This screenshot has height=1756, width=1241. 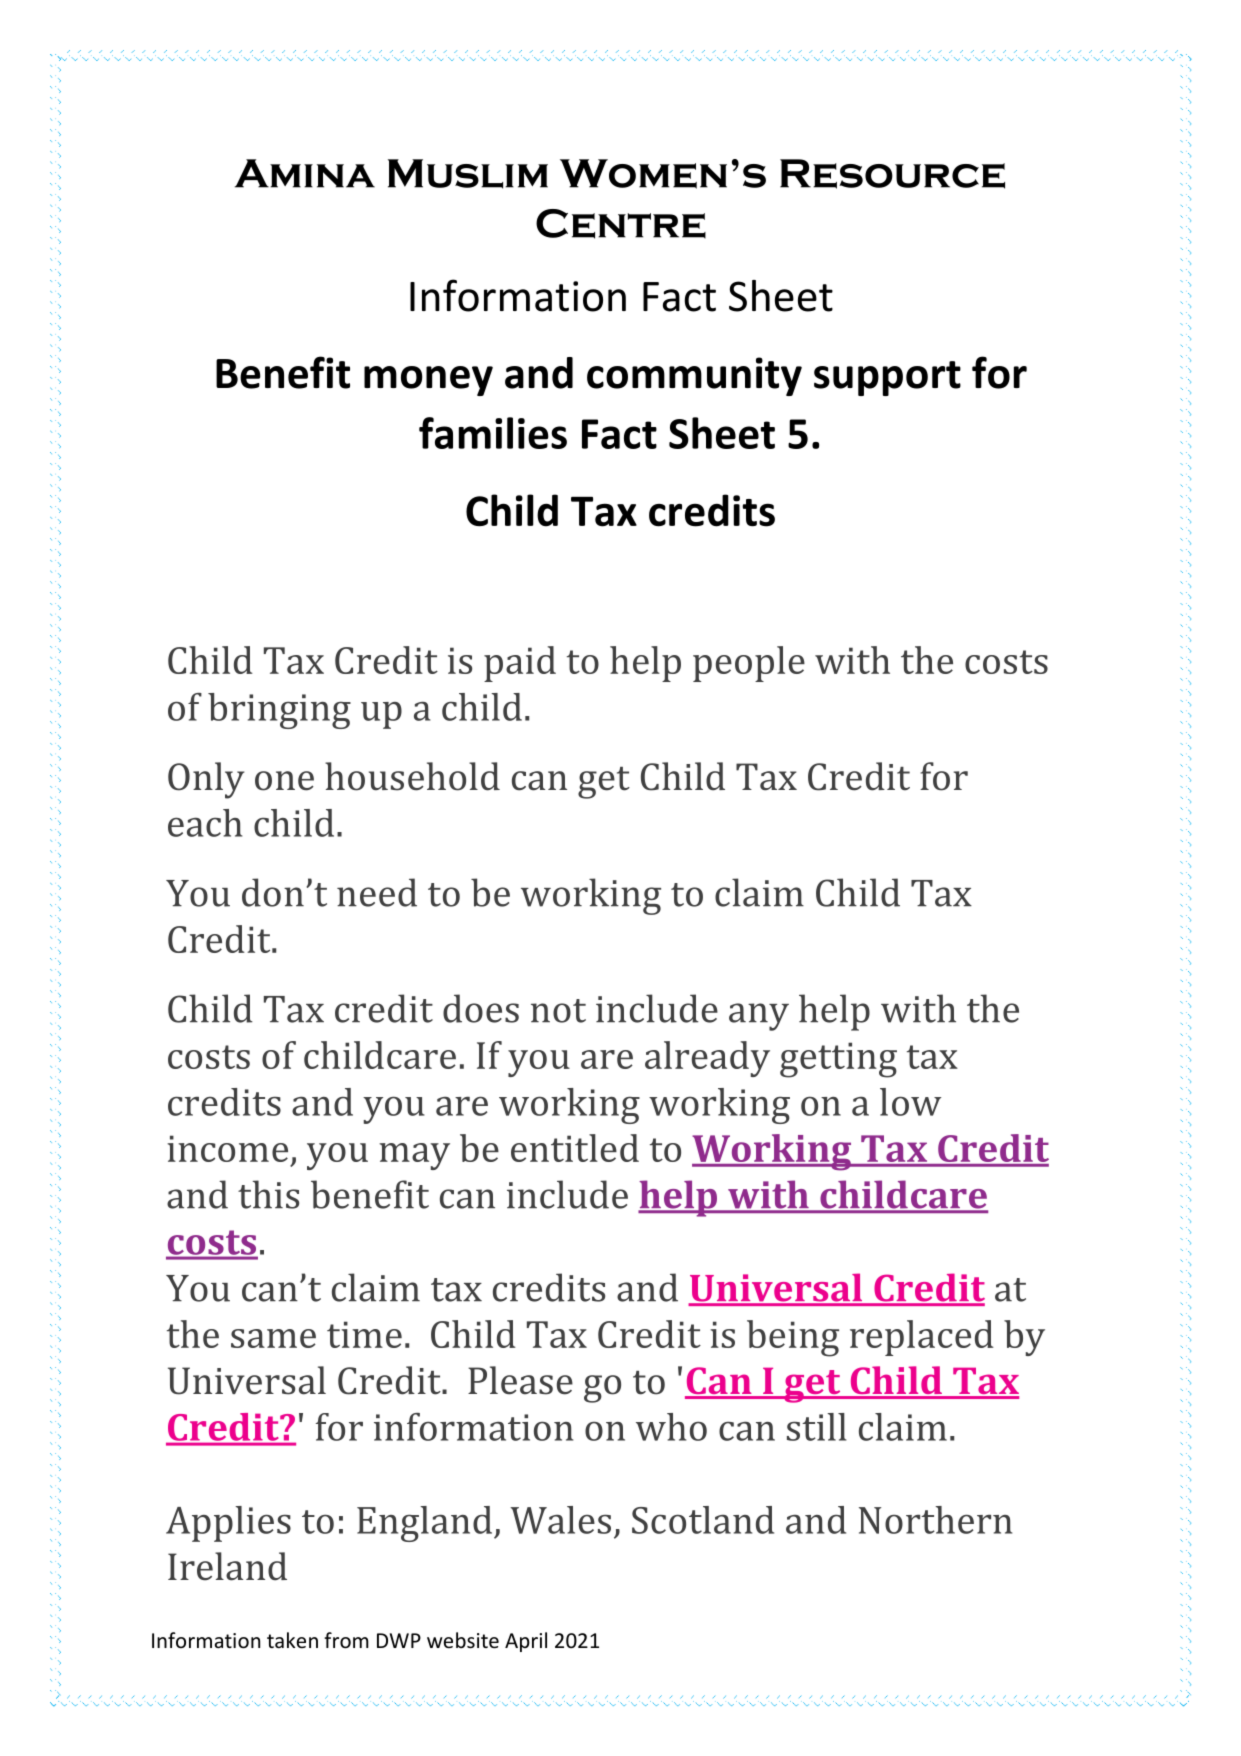 What do you see at coordinates (749, 664) in the screenshot?
I see `people` at bounding box center [749, 664].
